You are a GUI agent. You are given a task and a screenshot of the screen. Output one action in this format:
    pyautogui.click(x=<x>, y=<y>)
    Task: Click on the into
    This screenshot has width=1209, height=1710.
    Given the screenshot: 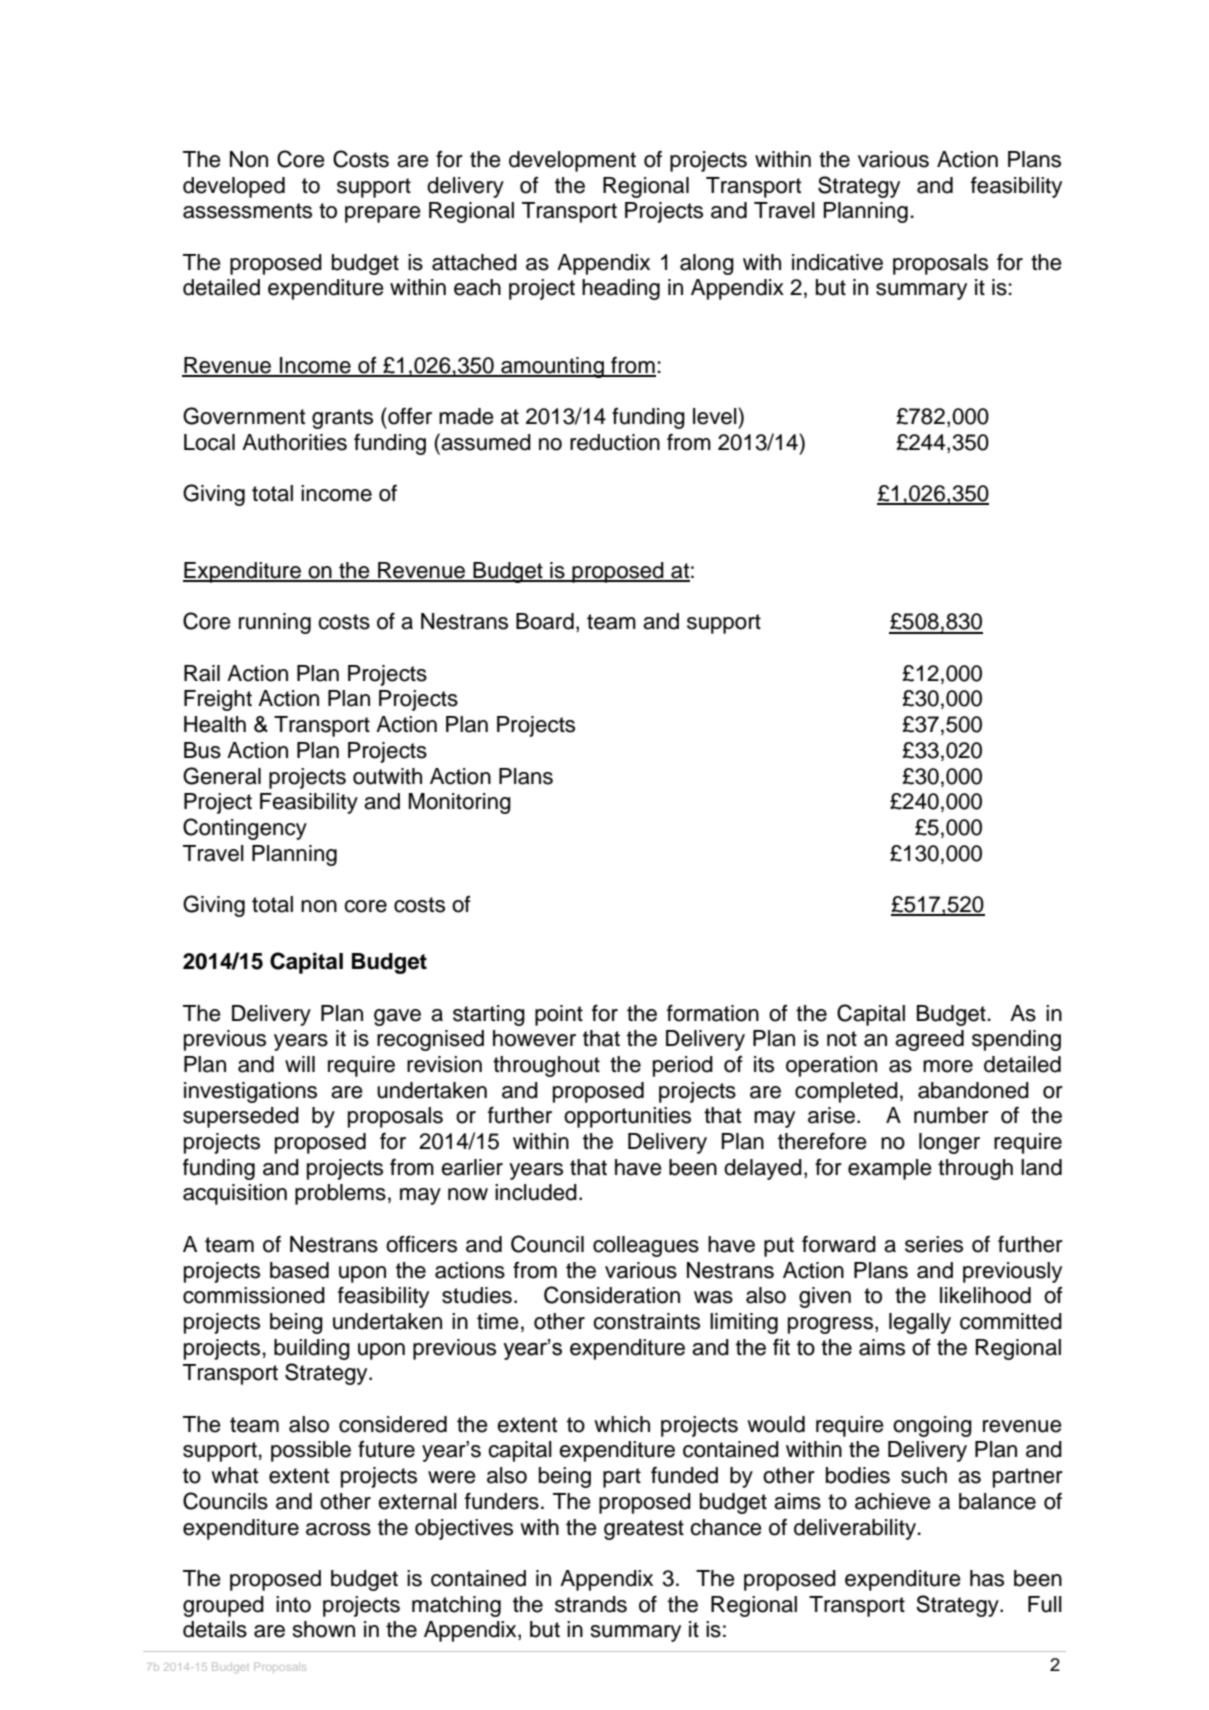 What is the action you would take?
    pyautogui.click(x=293, y=1604)
